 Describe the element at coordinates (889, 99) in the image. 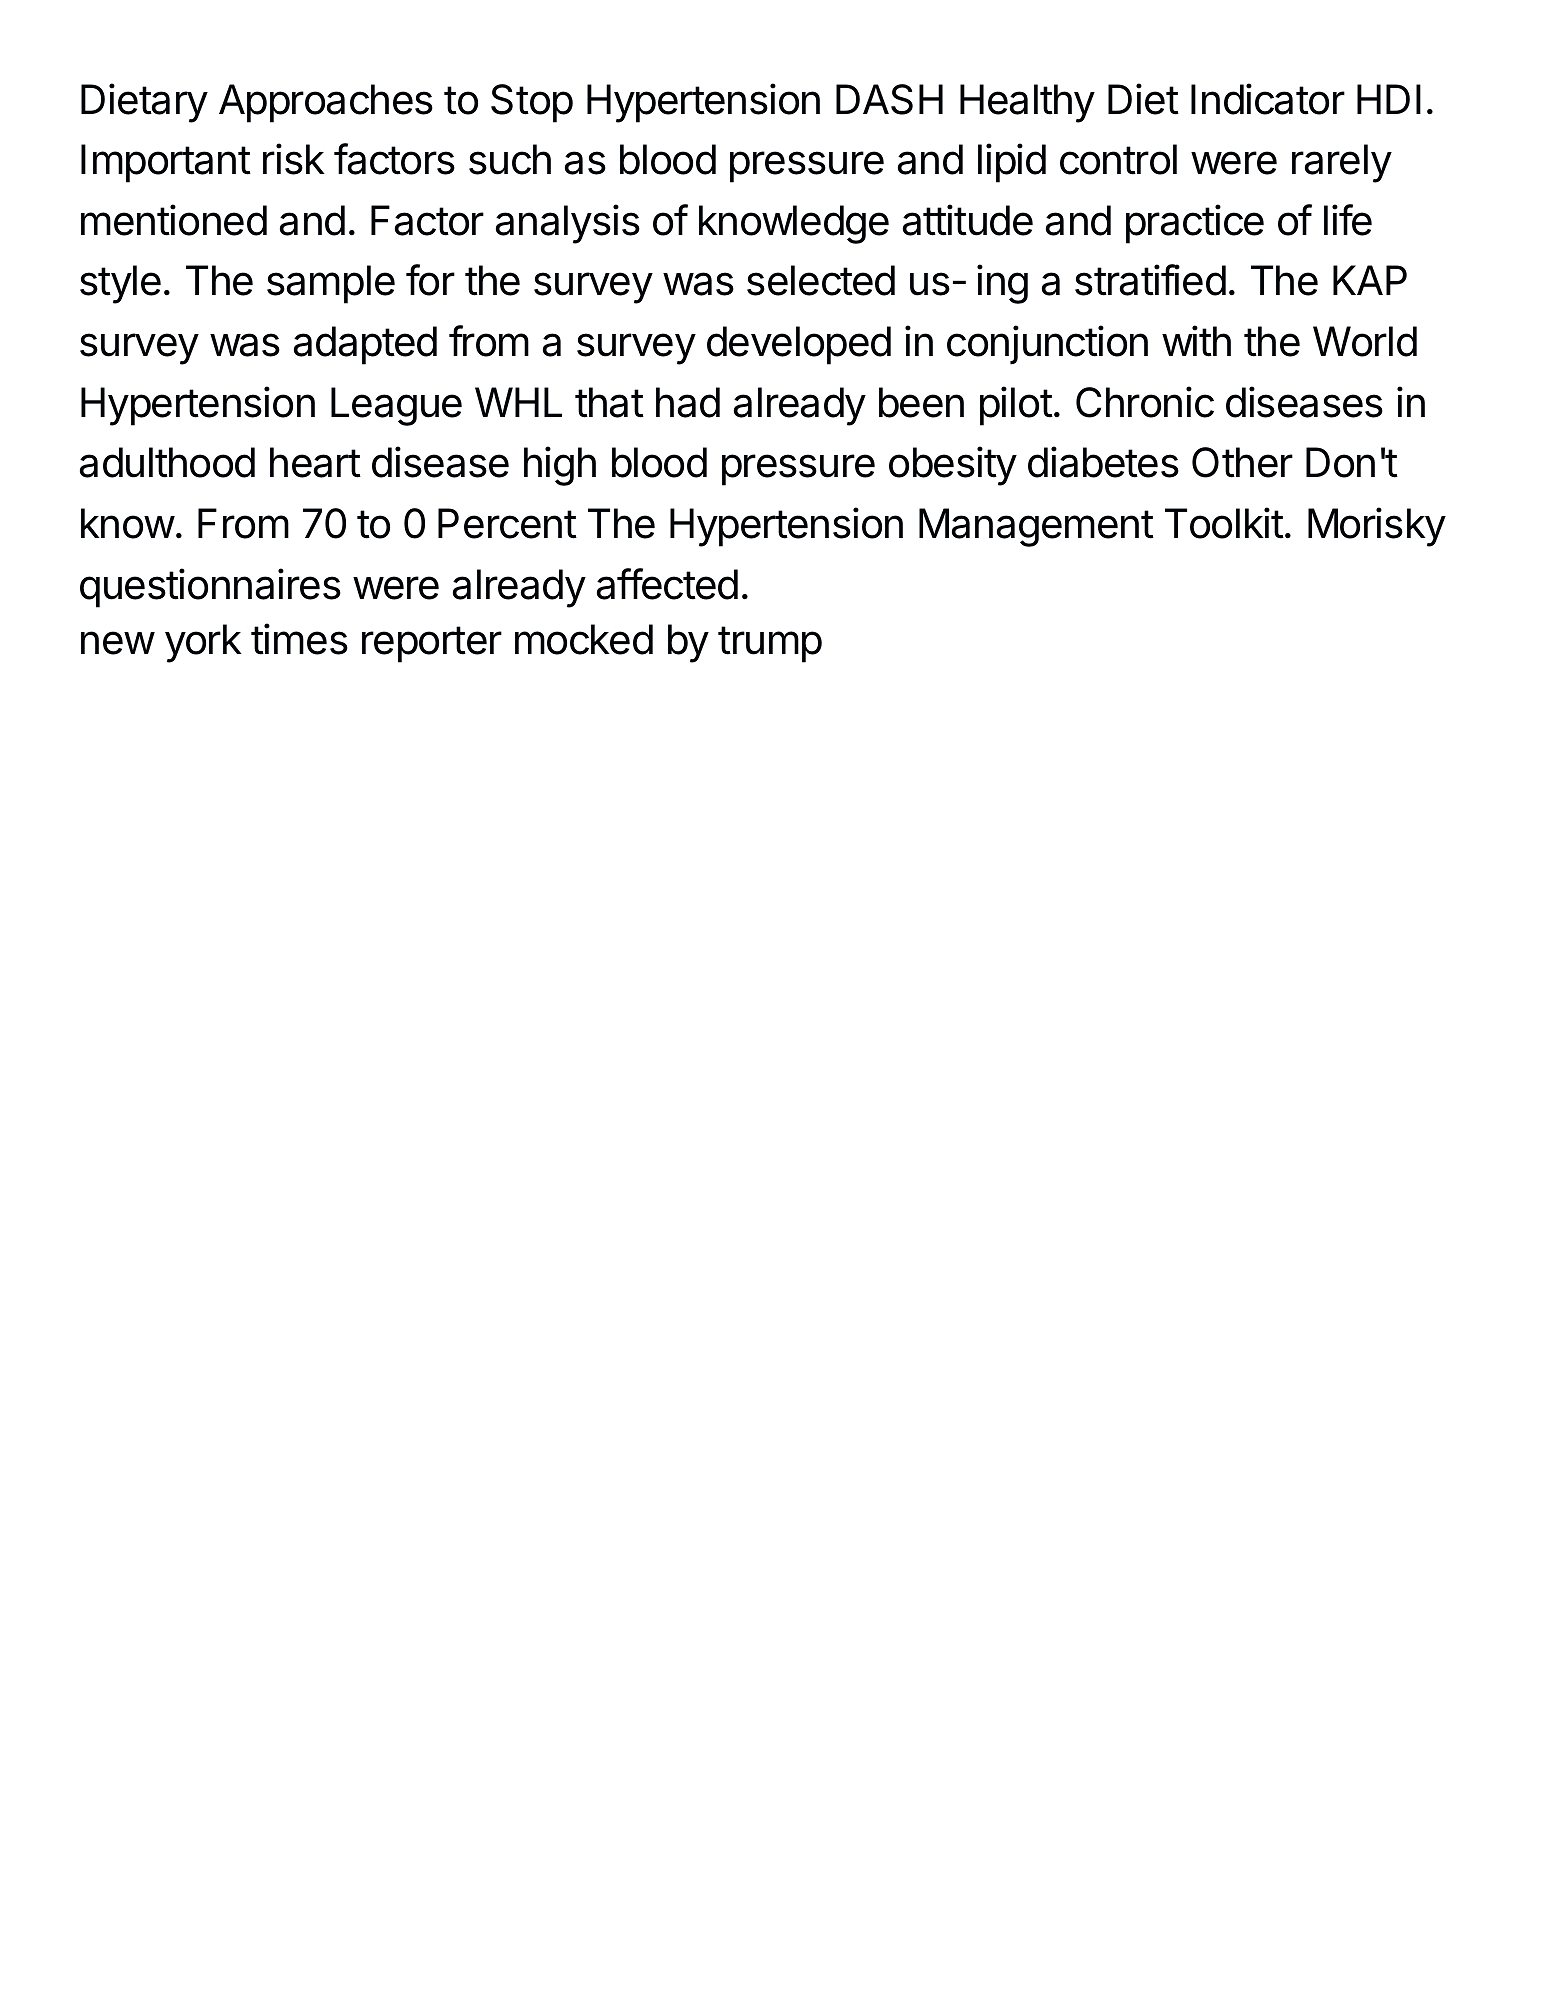

I see `DASH` at that location.
